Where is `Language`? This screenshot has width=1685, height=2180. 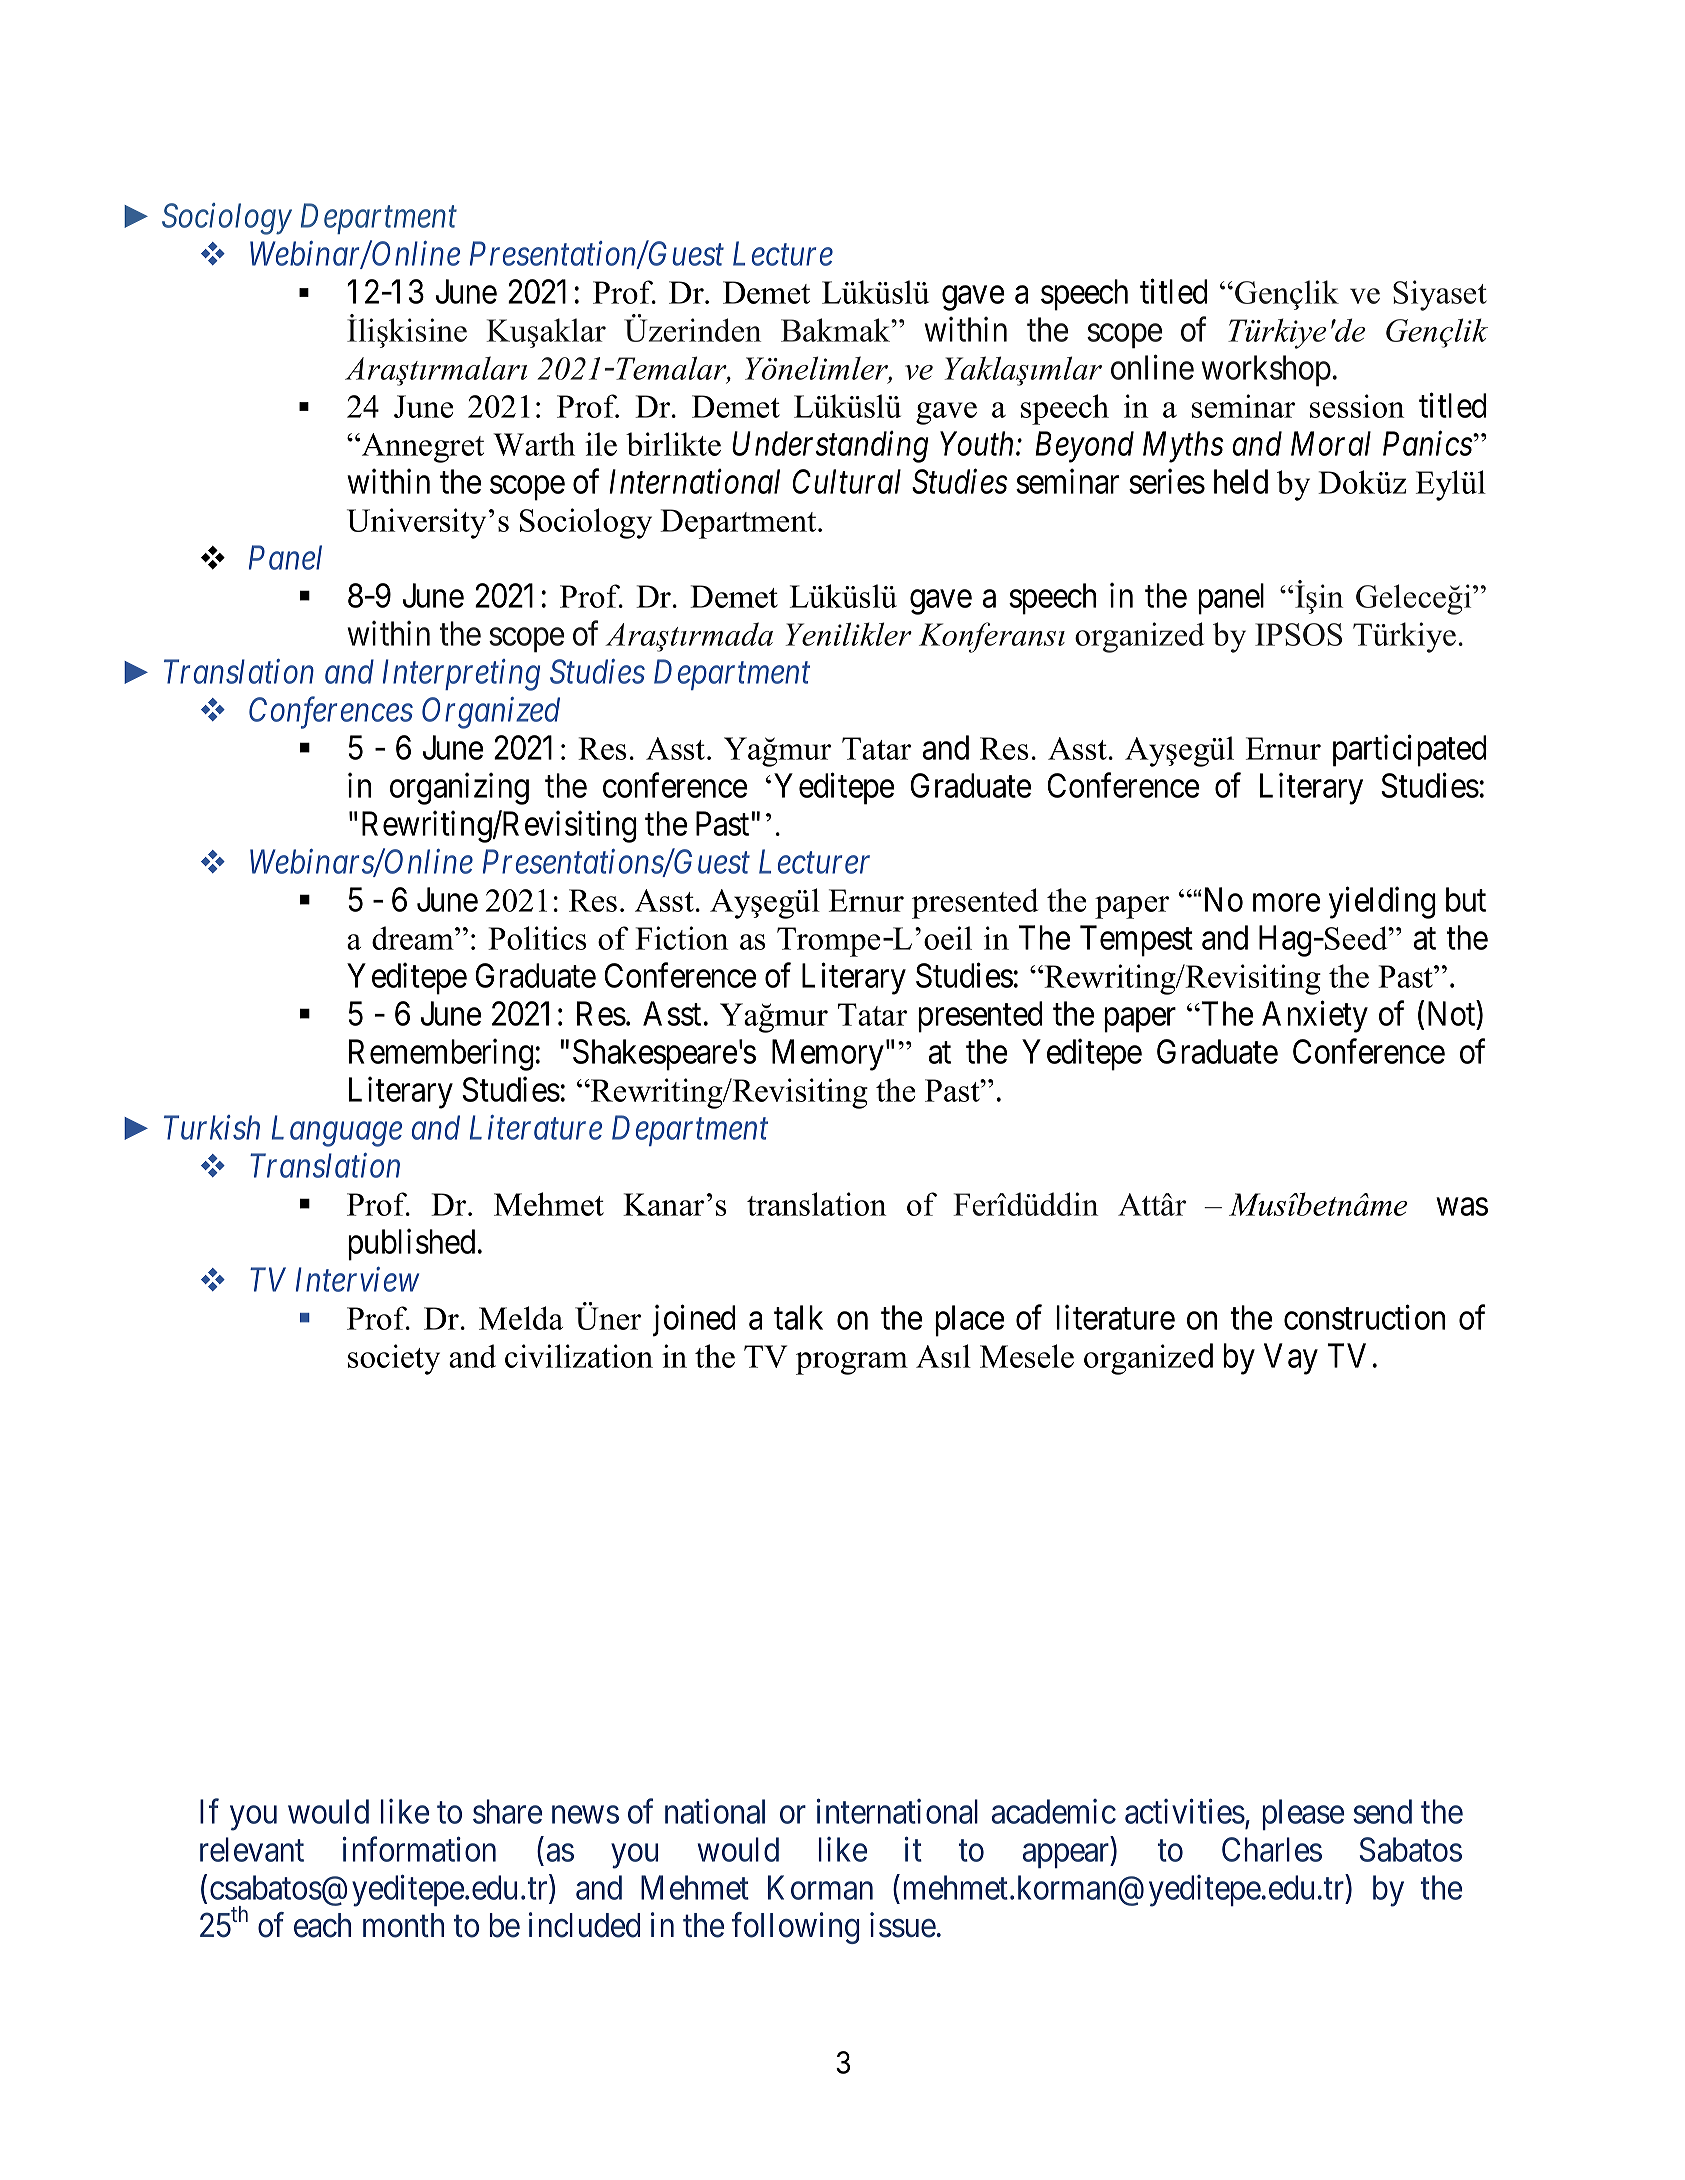 Language is located at coordinates (337, 1131).
